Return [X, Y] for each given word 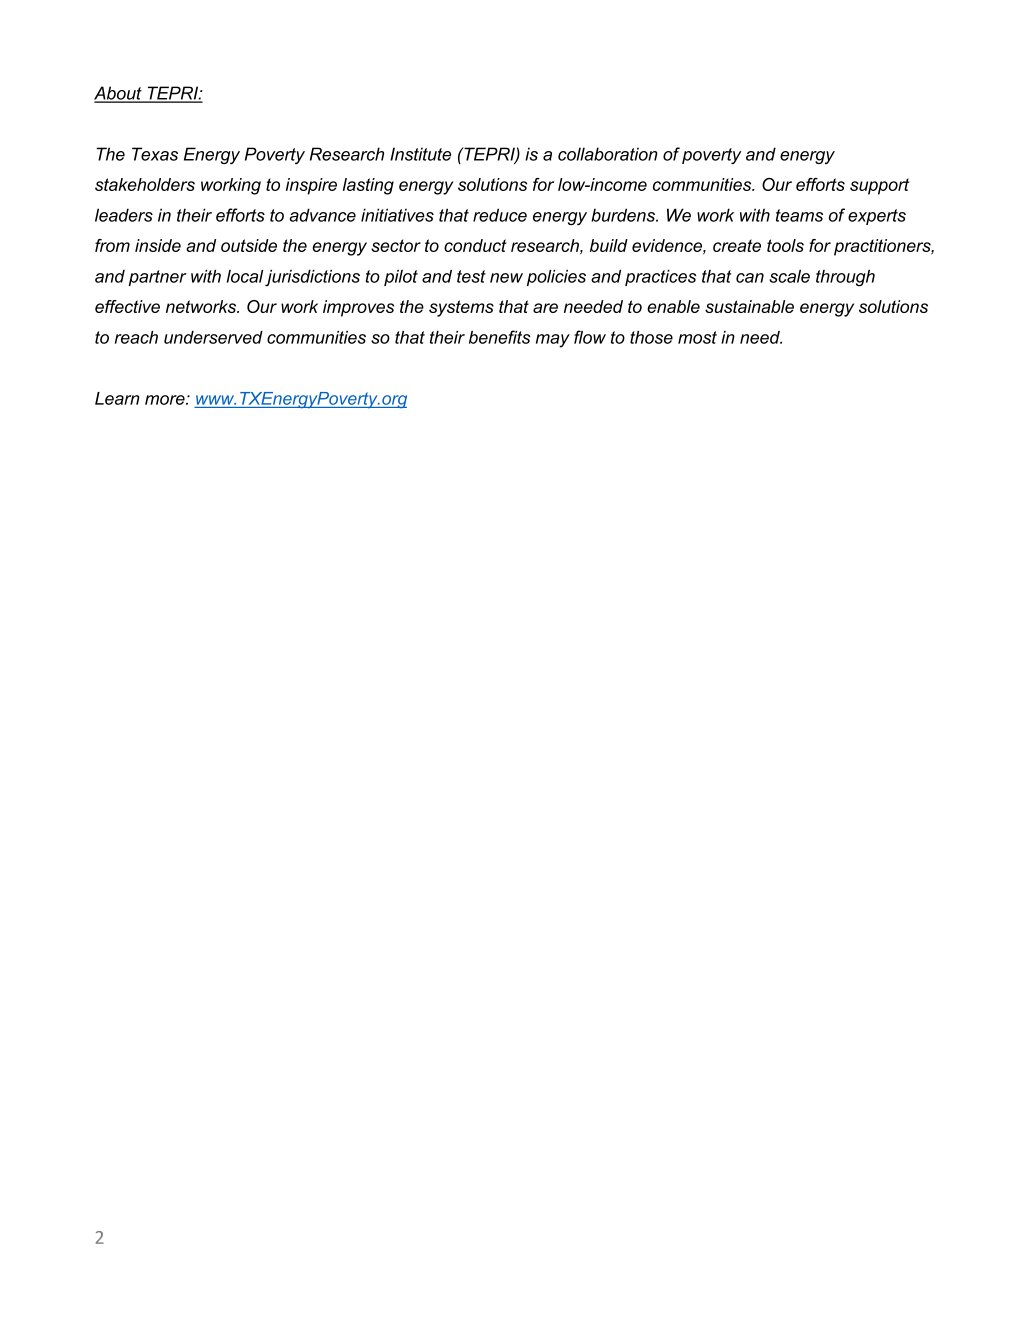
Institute [420, 154]
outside [249, 245]
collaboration [608, 154]
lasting [368, 186]
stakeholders [145, 184]
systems [461, 308]
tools [785, 245]
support [879, 186]
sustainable [749, 306]
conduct [475, 245]
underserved [213, 337]
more [166, 400]
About [119, 94]
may [553, 341]
